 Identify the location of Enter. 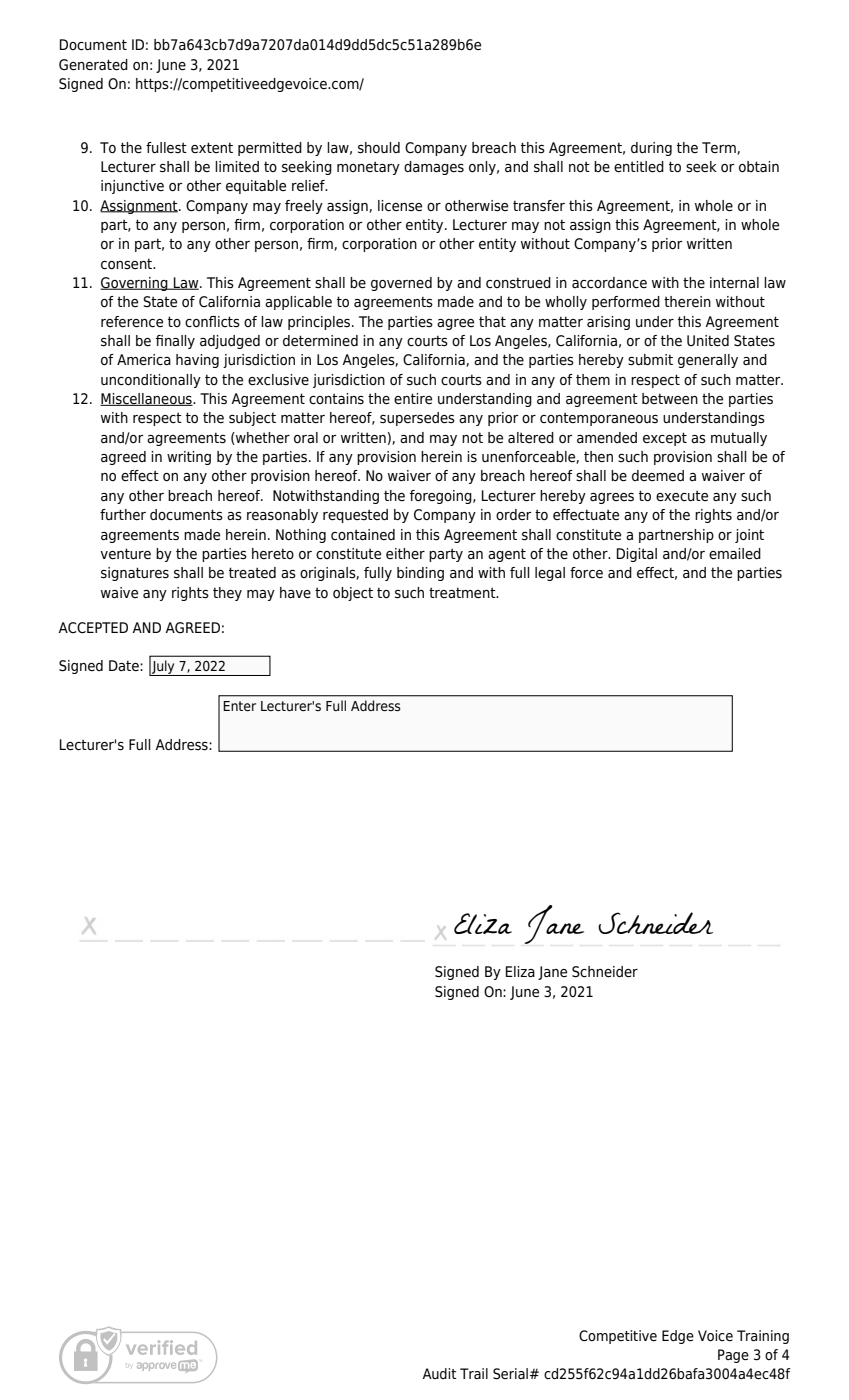
(239, 706).
